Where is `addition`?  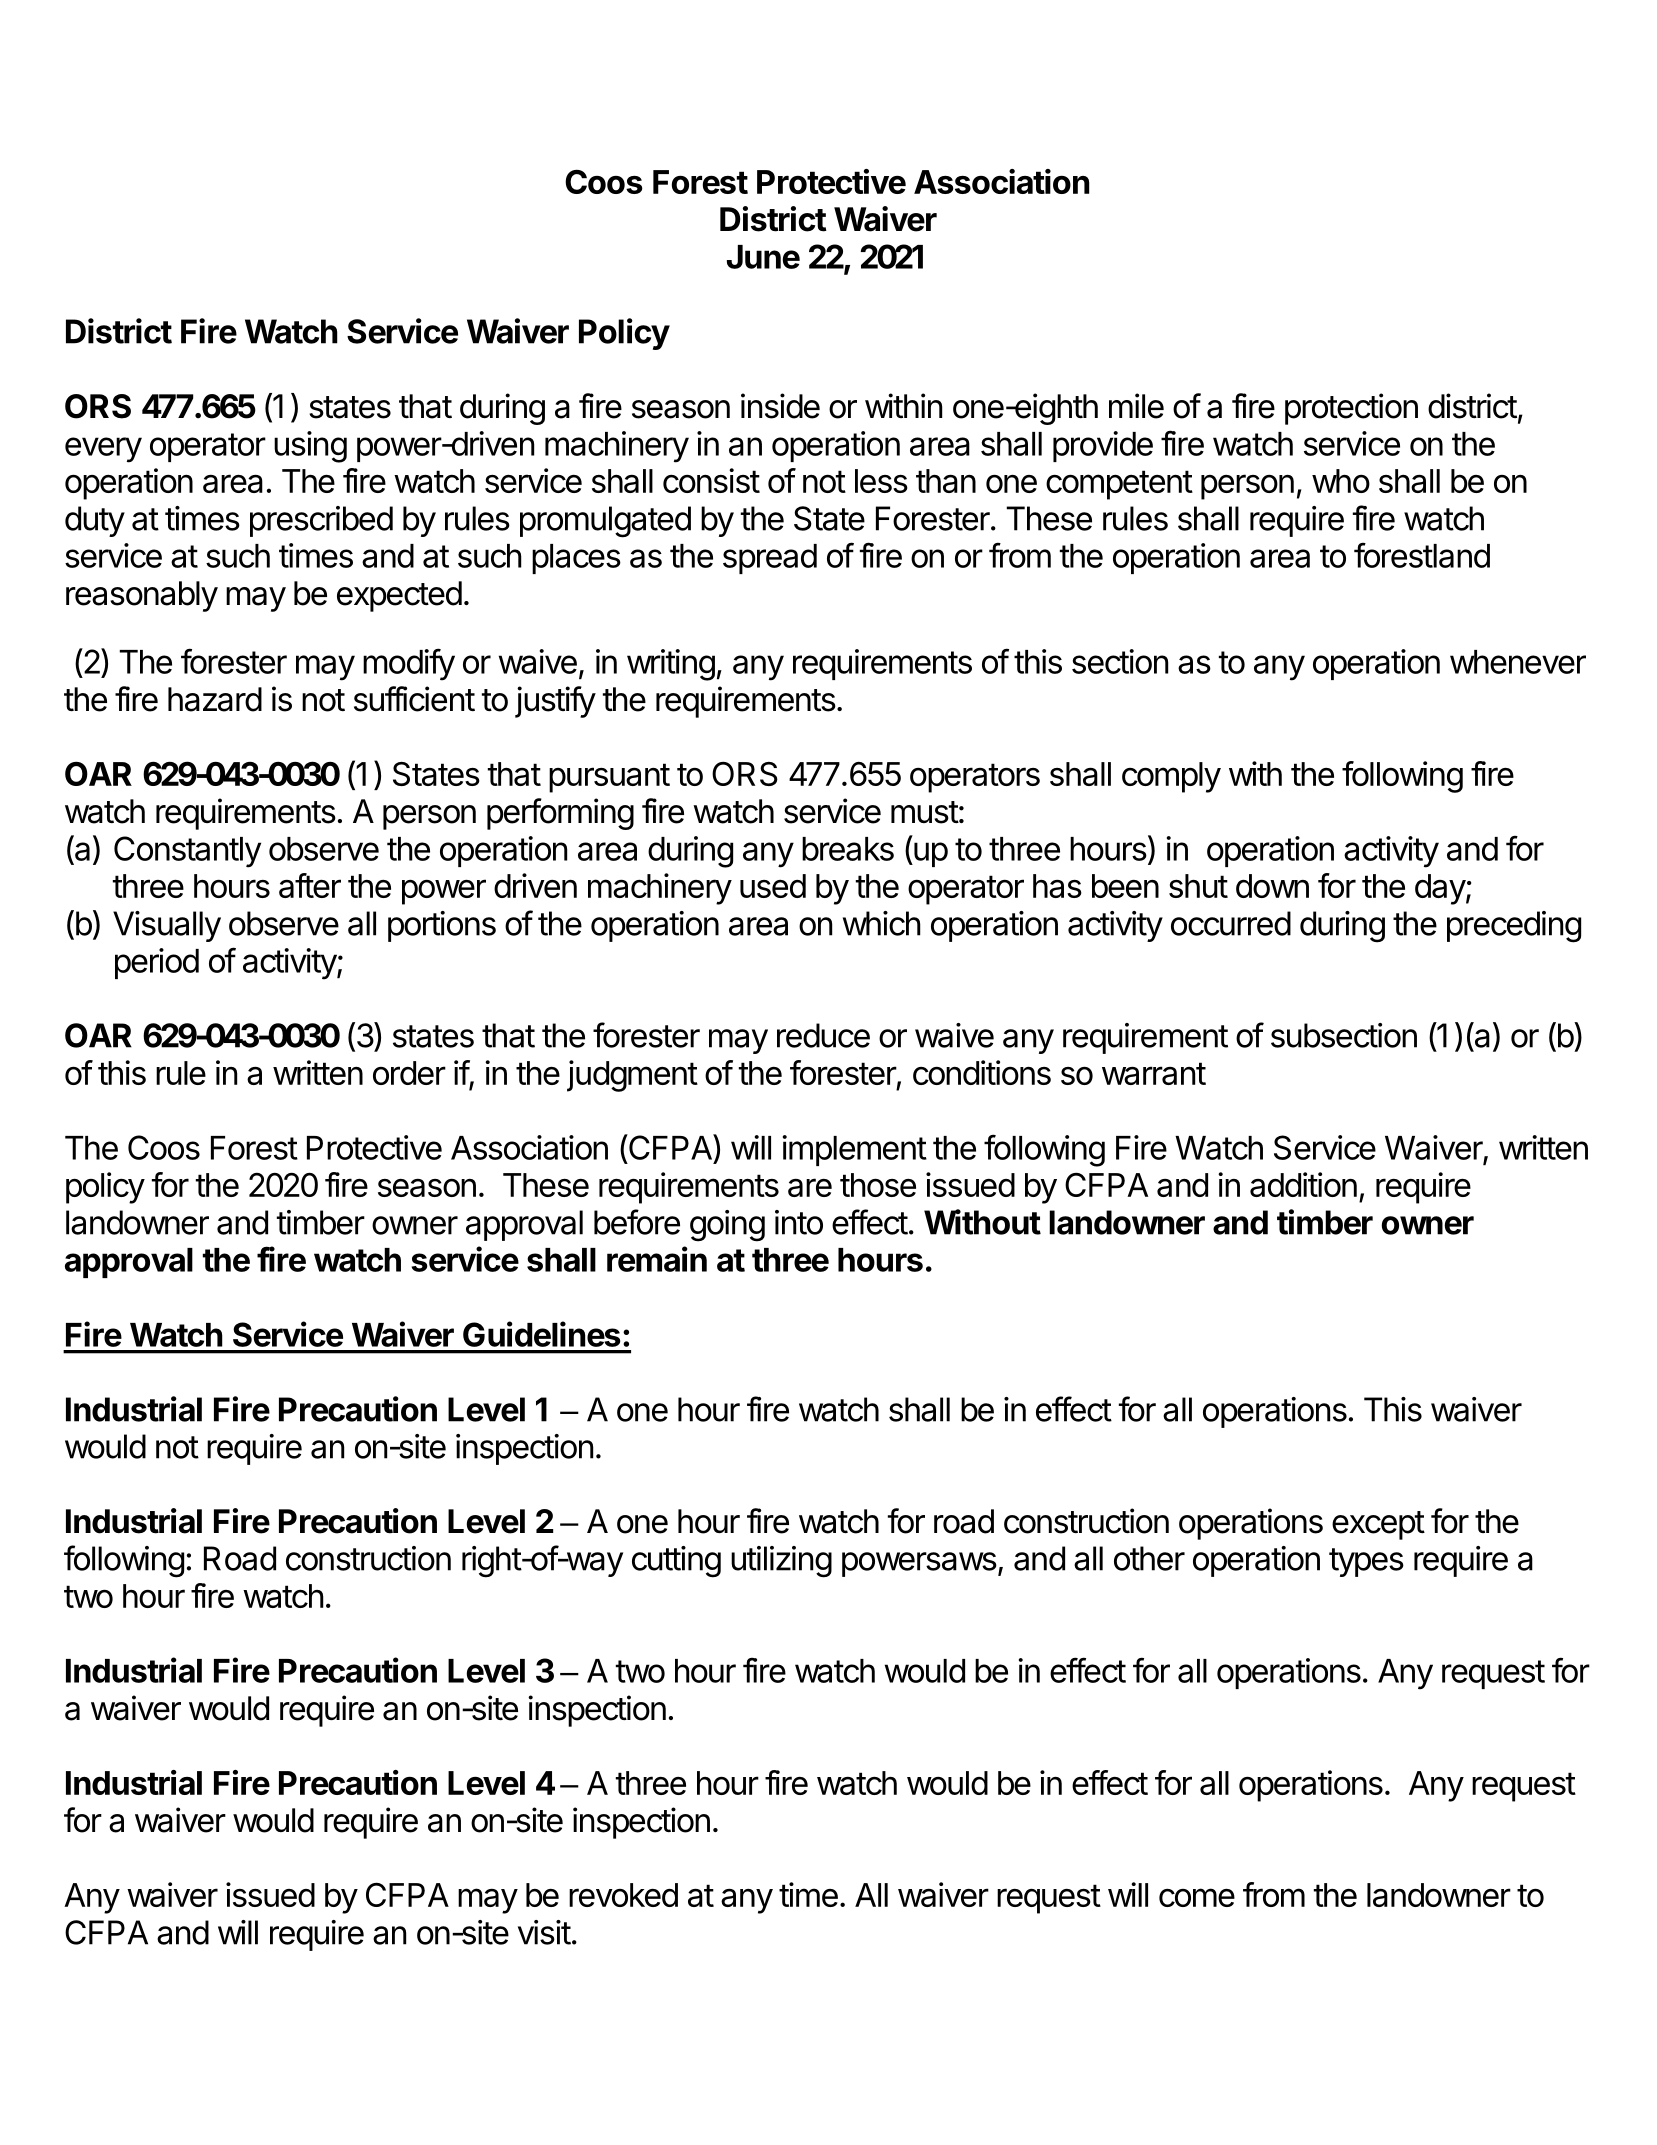
addition is located at coordinates (1303, 1184).
